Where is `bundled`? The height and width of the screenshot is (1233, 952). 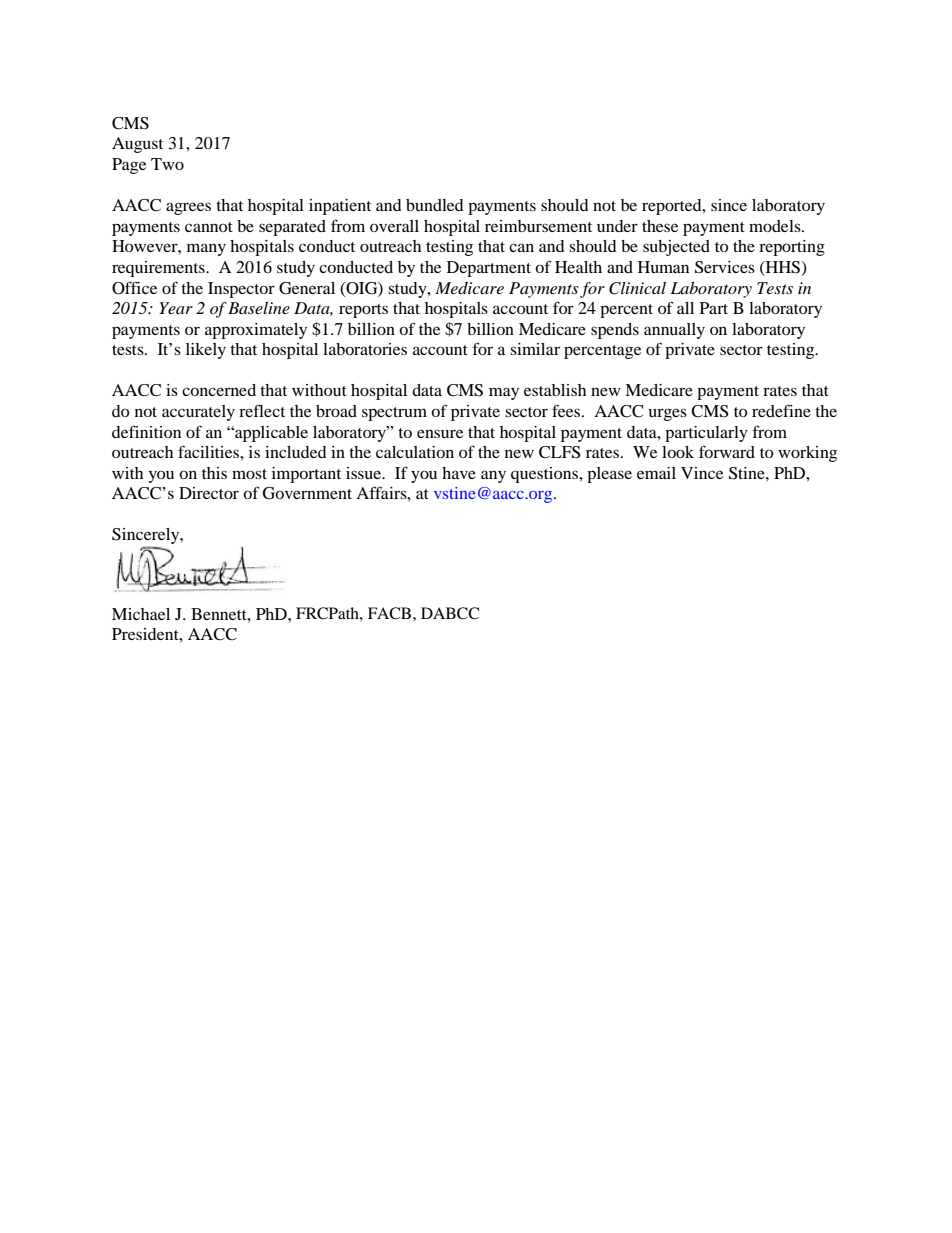
bundled is located at coordinates (435, 205).
